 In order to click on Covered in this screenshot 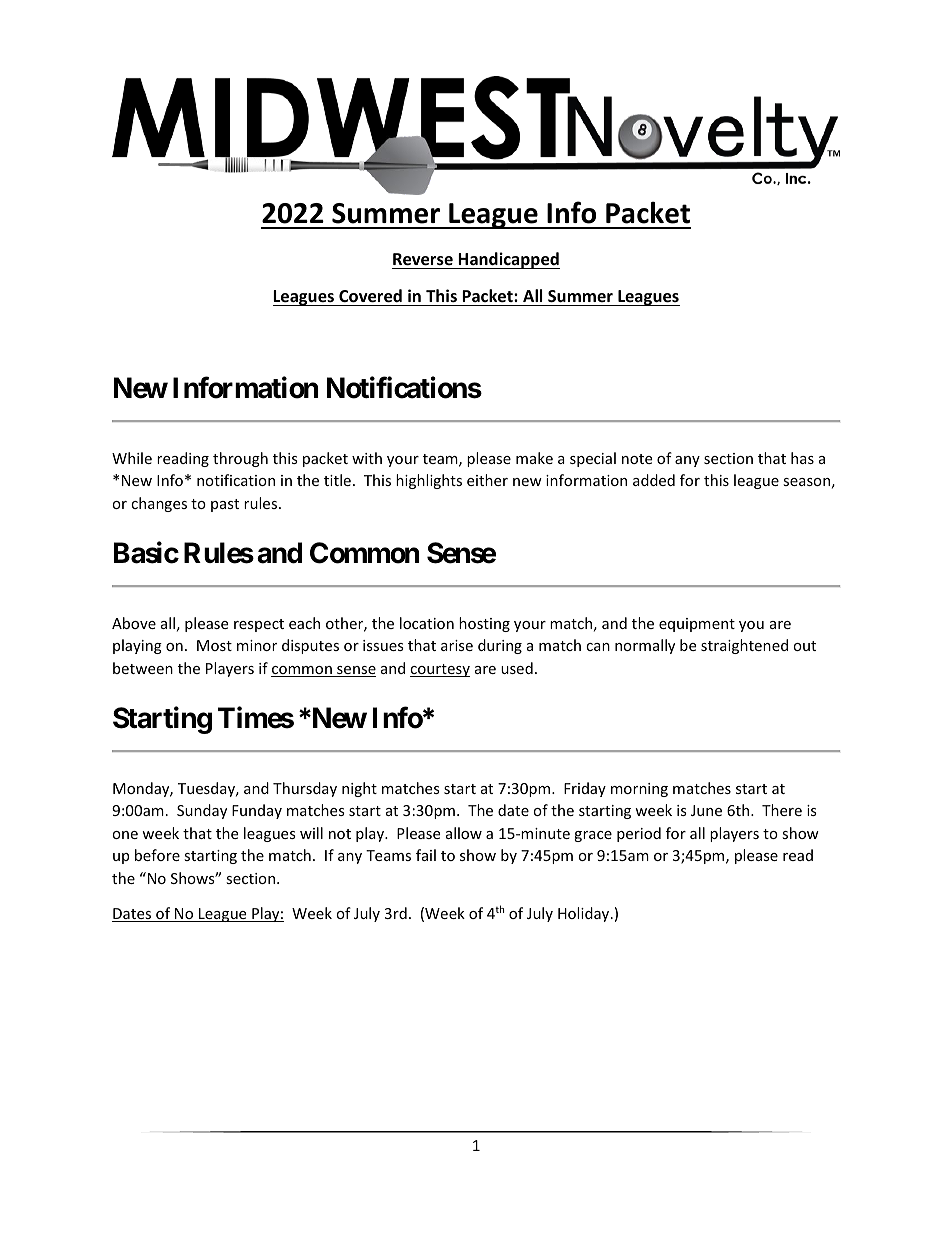, I will do `click(370, 296)`.
